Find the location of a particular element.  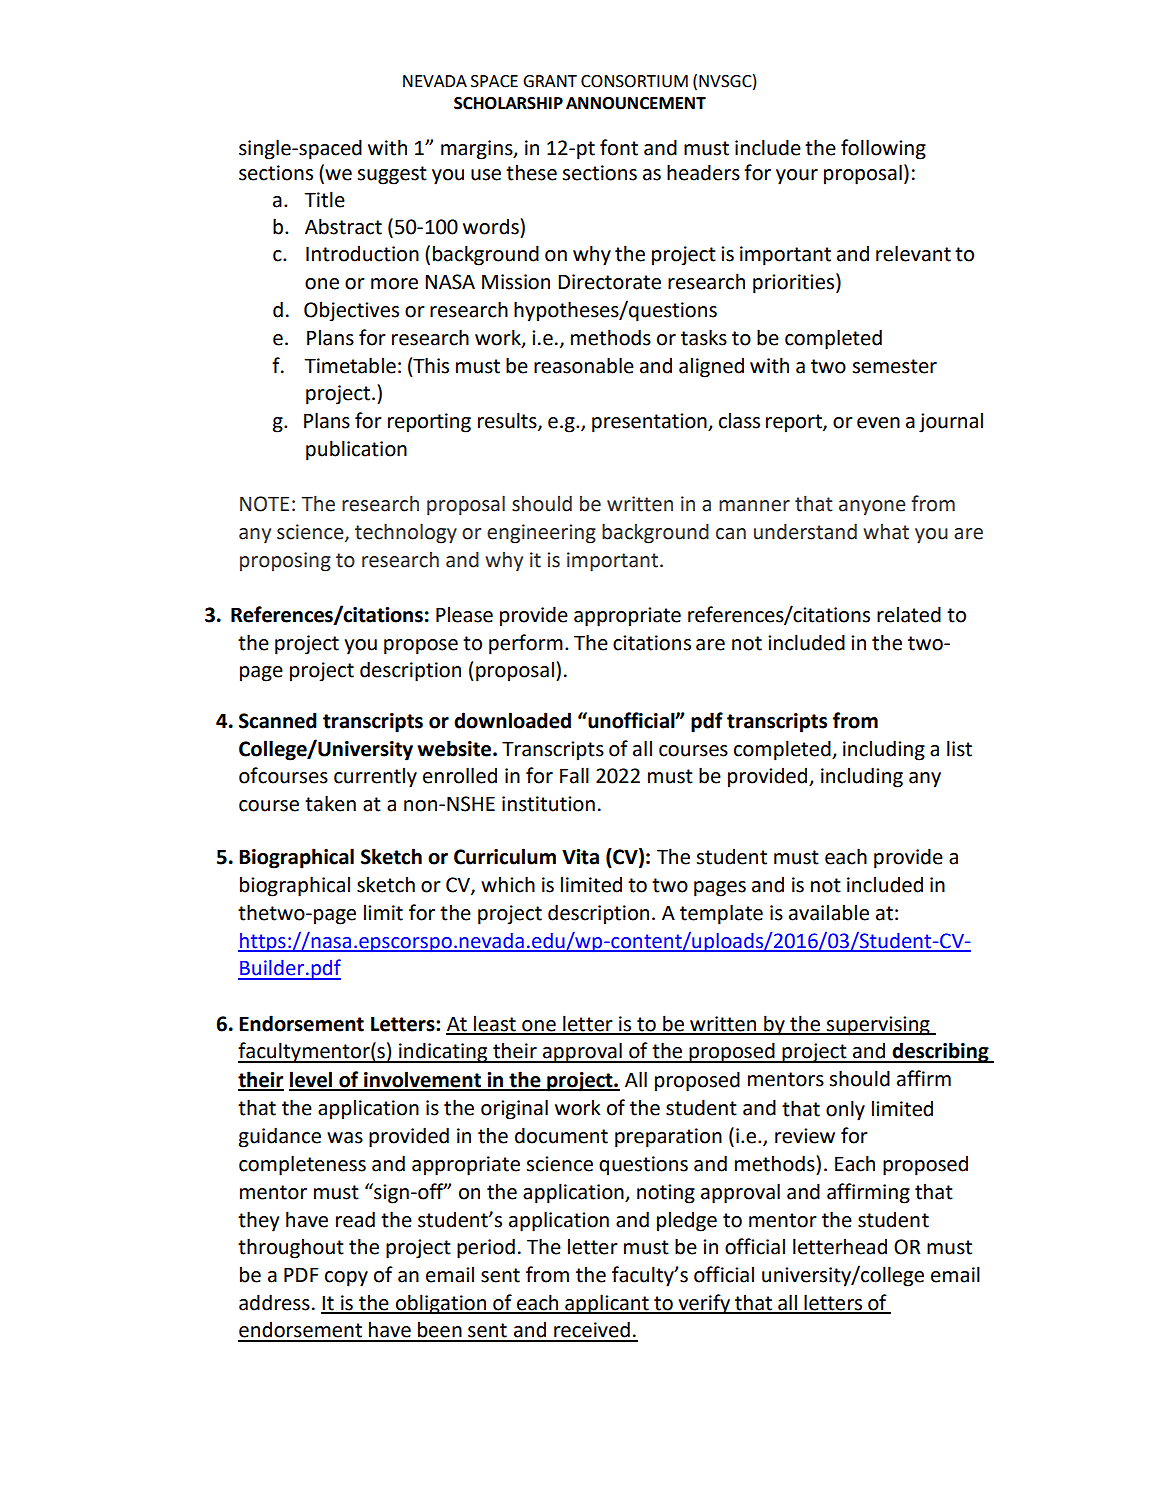

even is located at coordinates (878, 423).
